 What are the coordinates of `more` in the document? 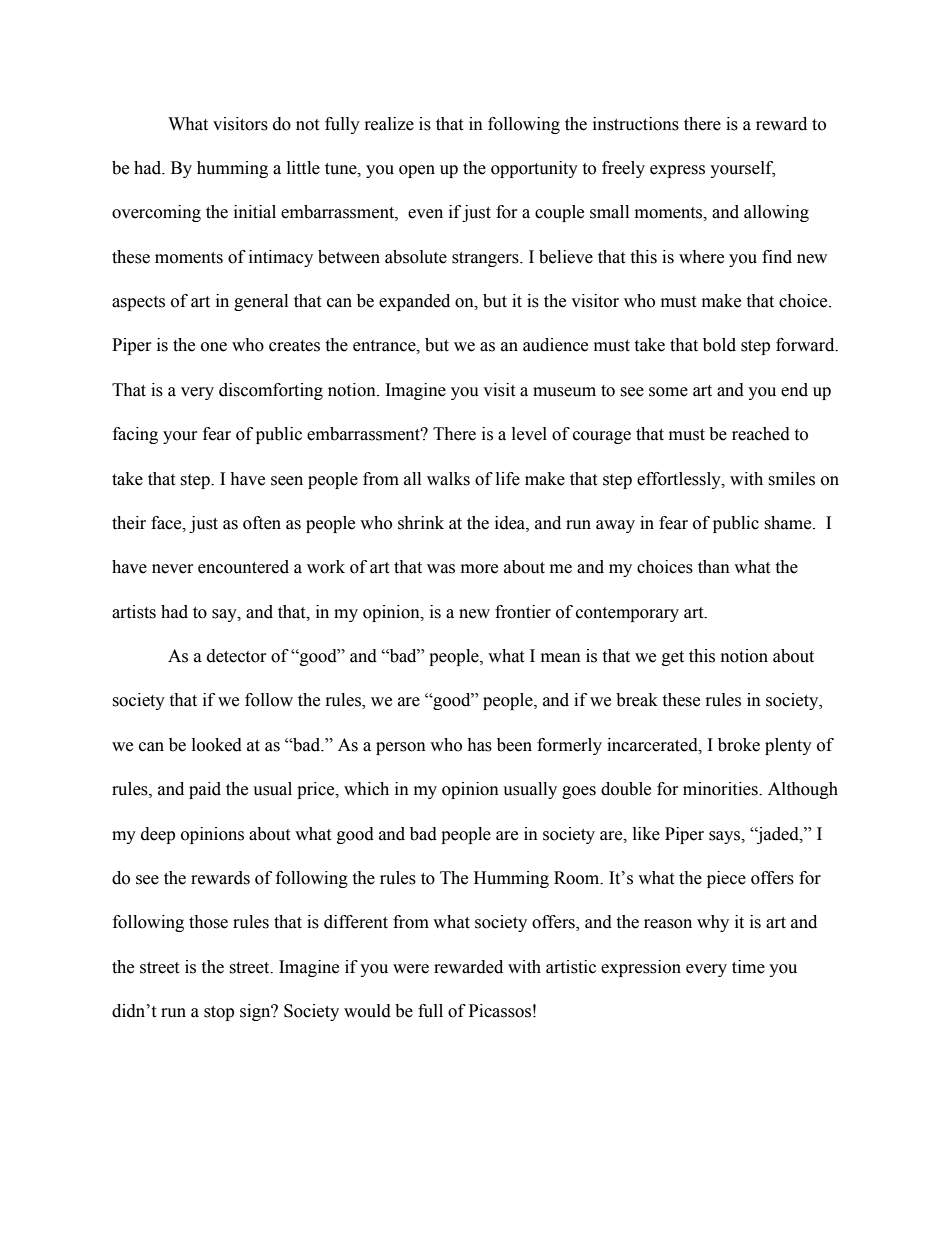 It's located at (479, 569).
